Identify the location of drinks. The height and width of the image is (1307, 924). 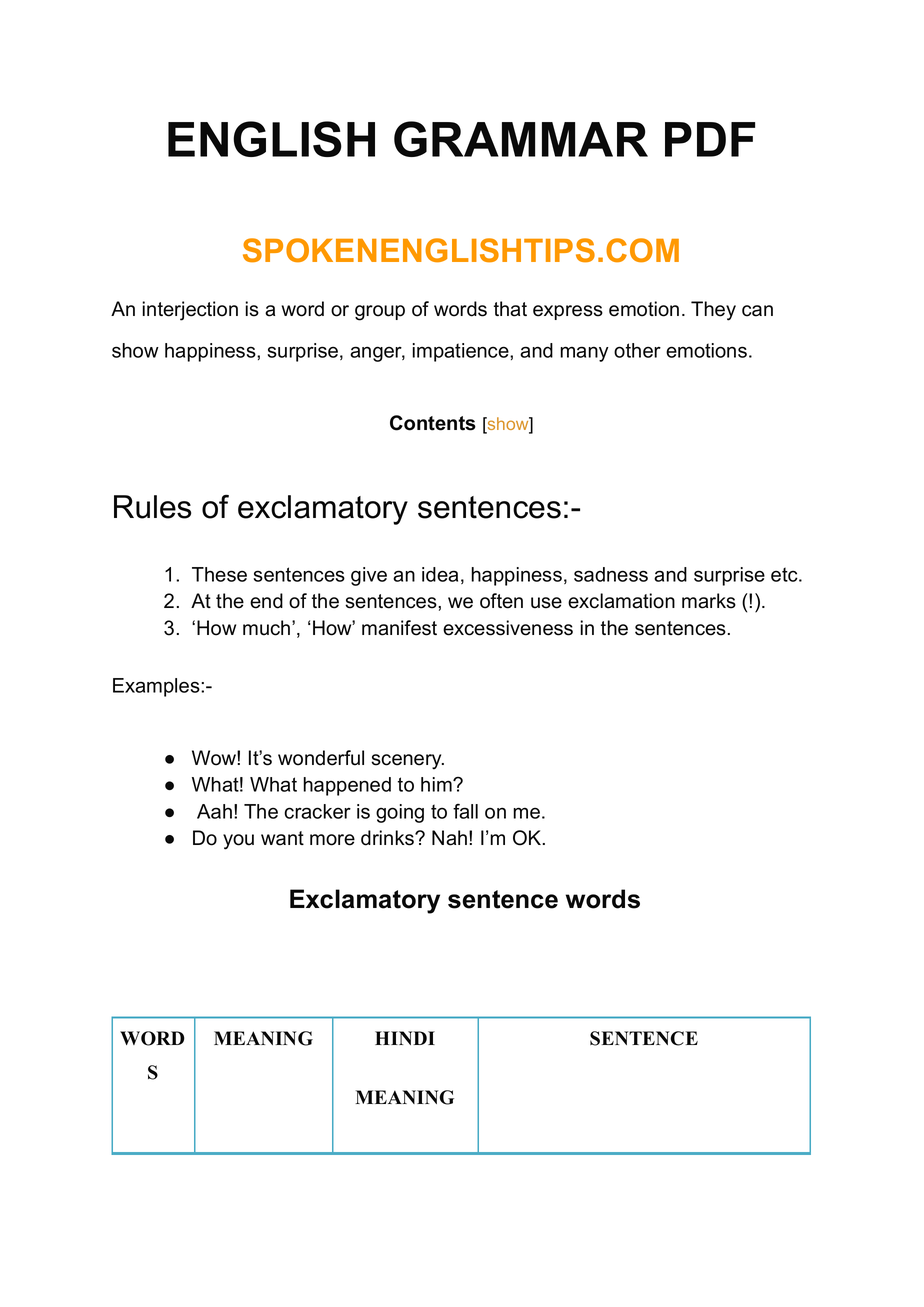
(388, 838).
